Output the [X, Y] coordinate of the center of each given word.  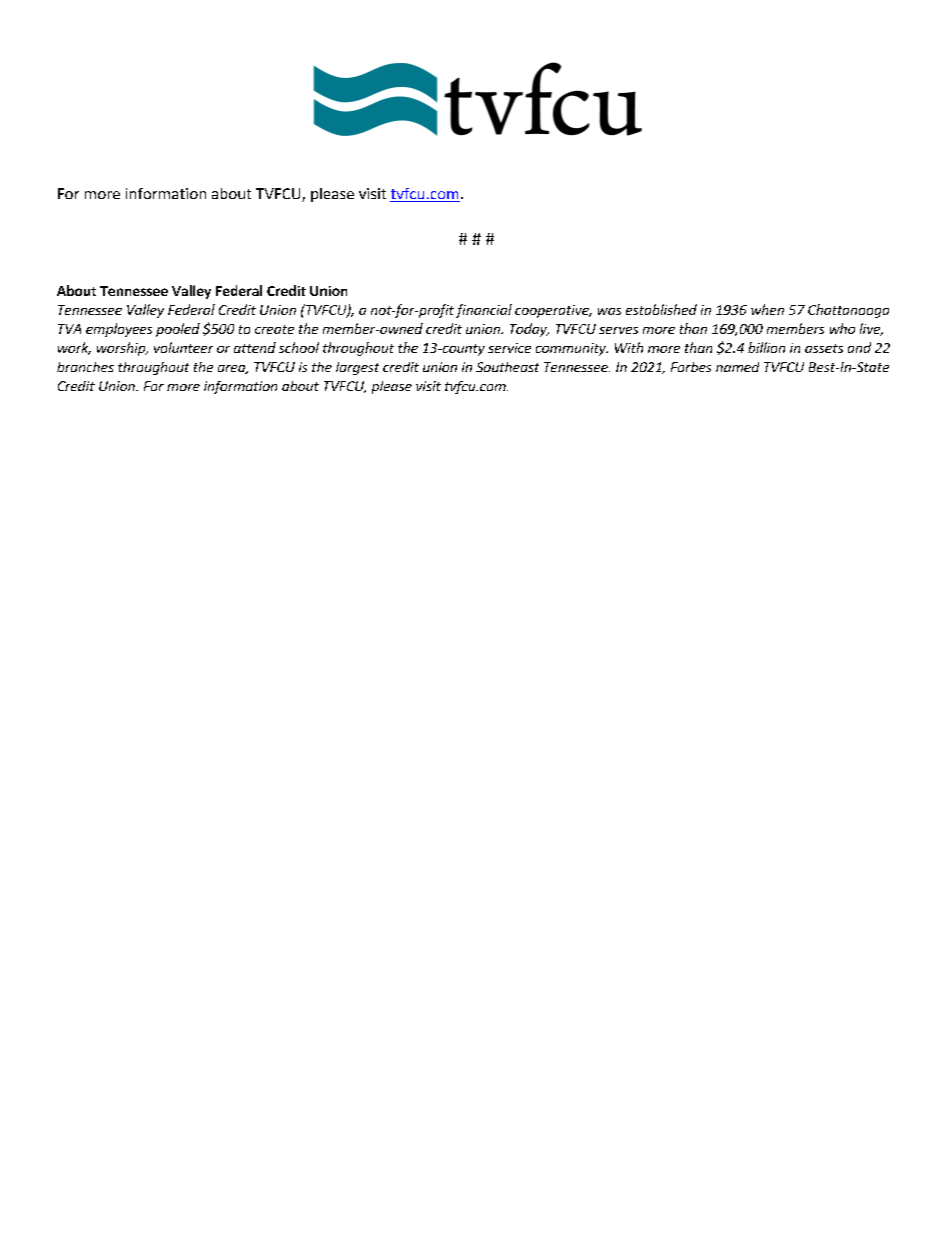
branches [85, 367]
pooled [178, 330]
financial [484, 311]
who [842, 328]
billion [766, 347]
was [609, 311]
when [767, 309]
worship [122, 349]
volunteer [183, 347]
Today [529, 330]
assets [824, 348]
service [509, 348]
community [572, 349]
